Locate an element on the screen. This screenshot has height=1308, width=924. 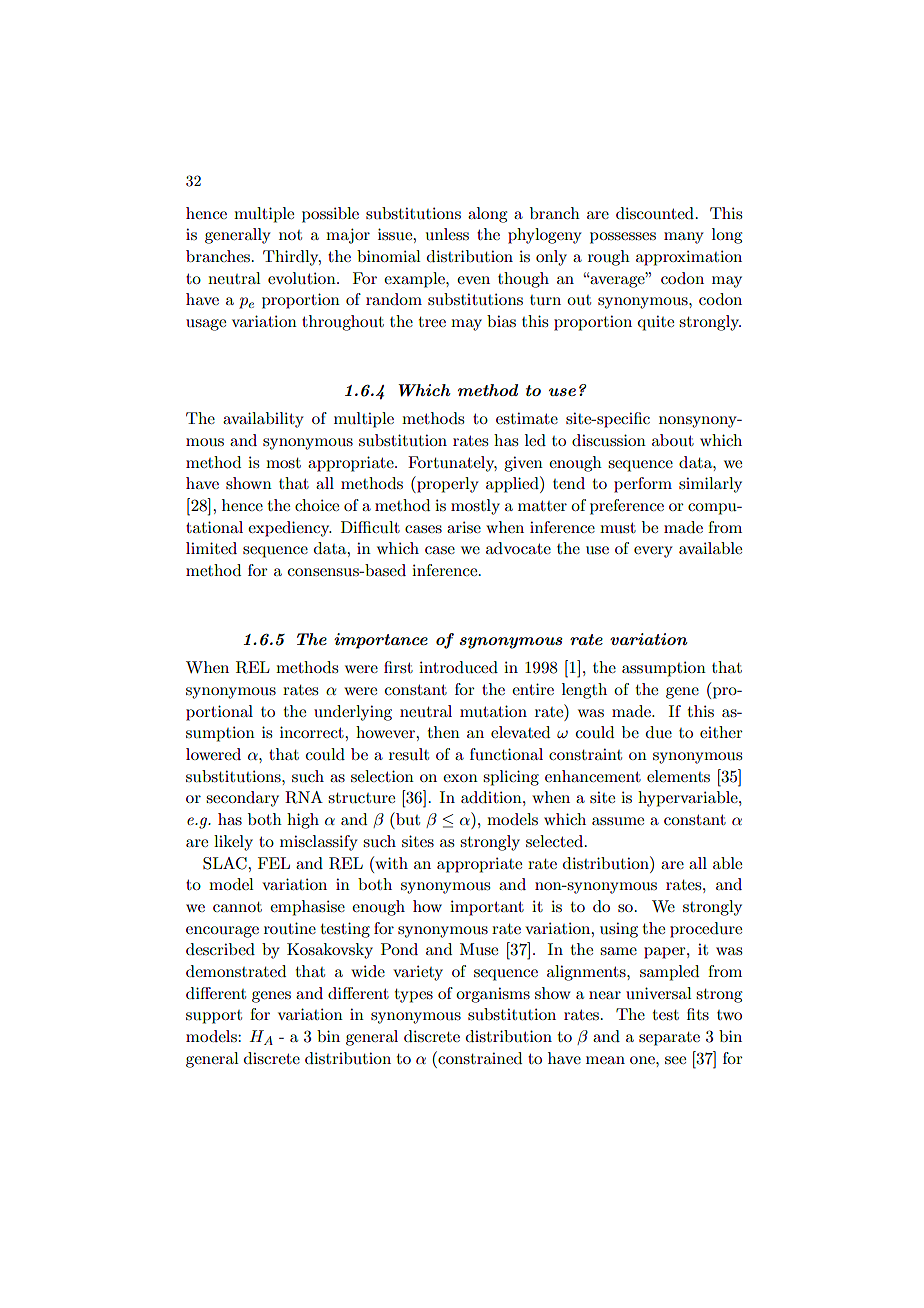
every is located at coordinates (653, 552).
